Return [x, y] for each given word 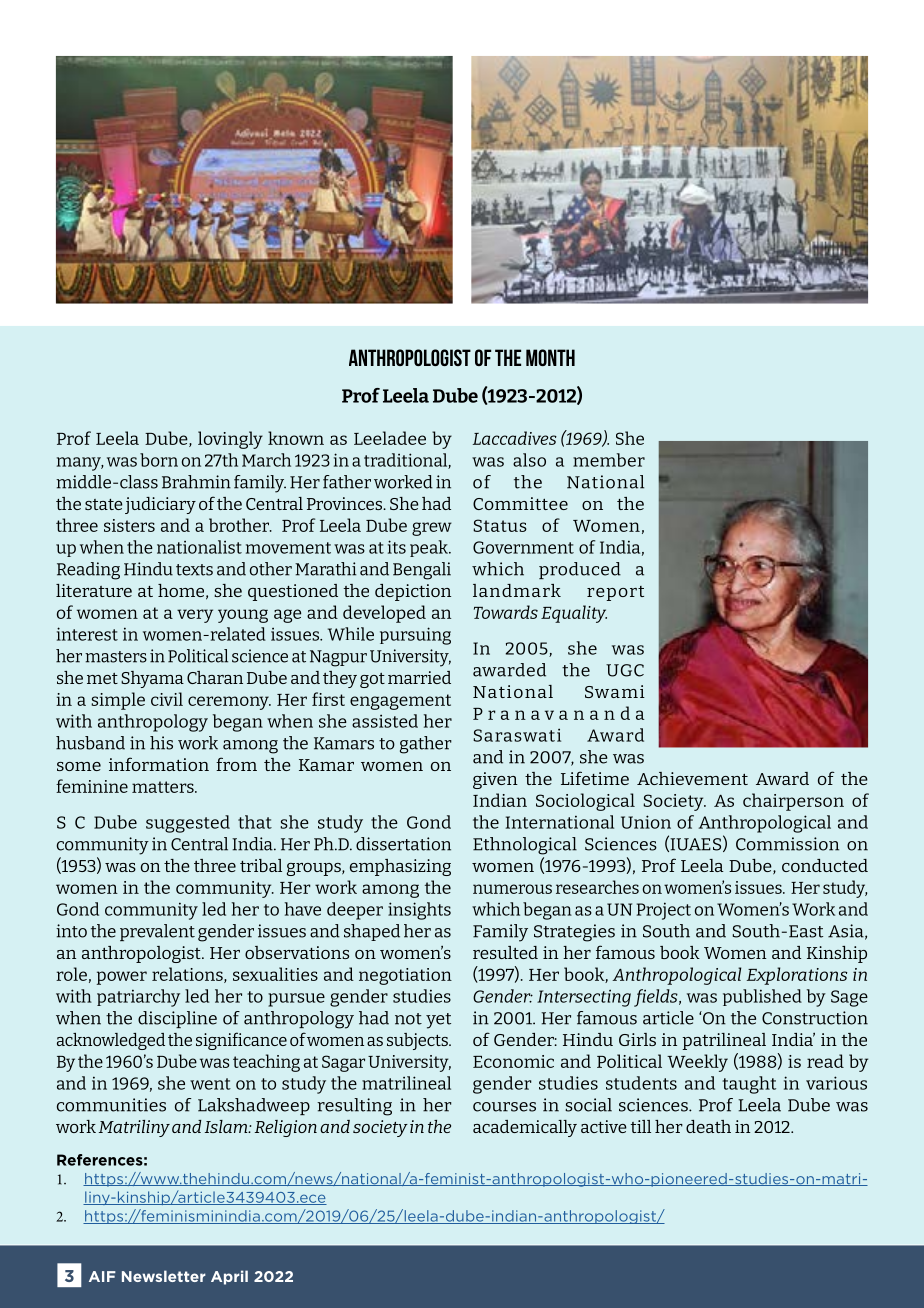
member [609, 460]
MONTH [550, 357]
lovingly [230, 440]
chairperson [793, 802]
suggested [188, 824]
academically [525, 1128]
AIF [102, 1276]
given [495, 780]
